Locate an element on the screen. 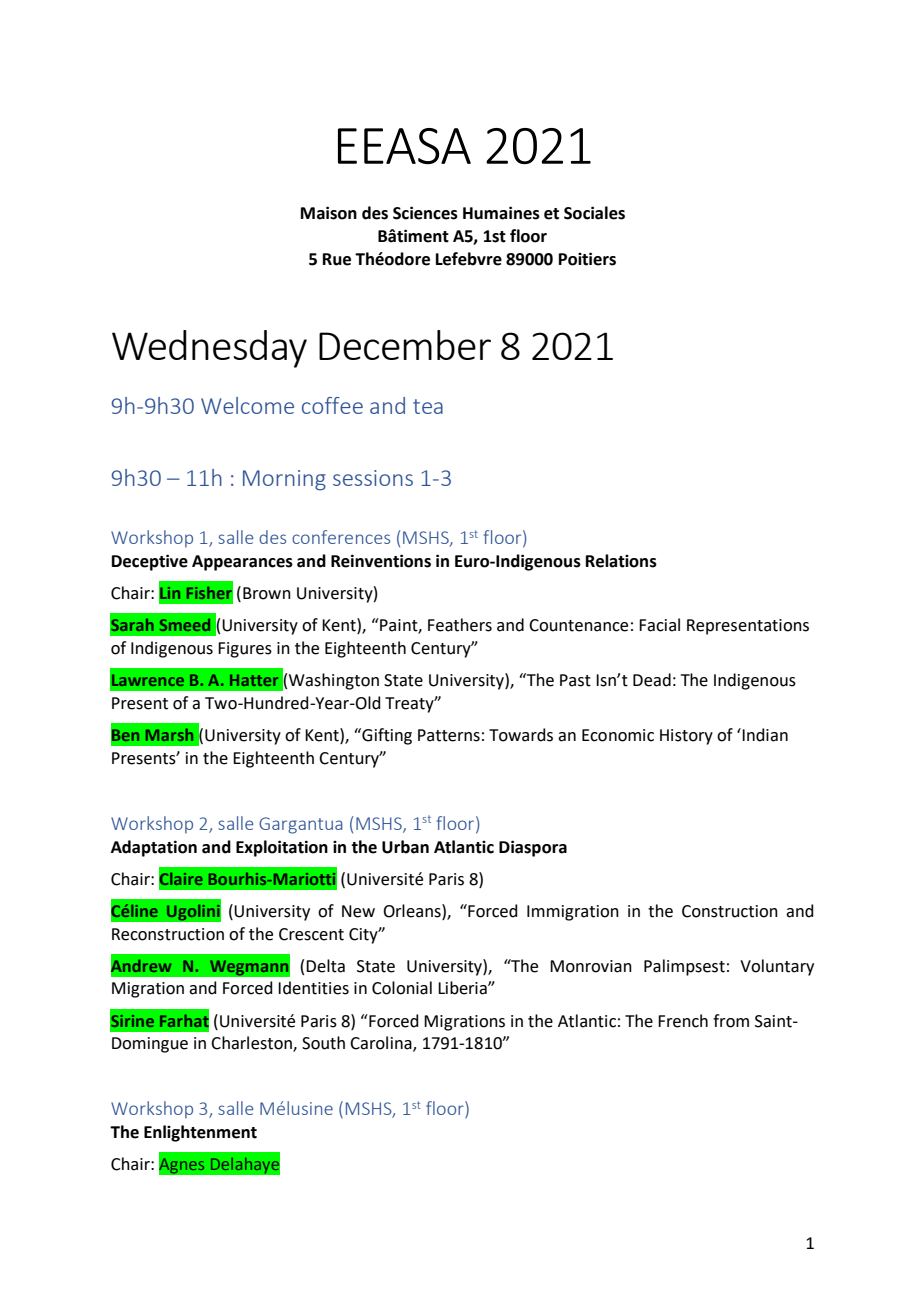 The height and width of the screenshot is (1308, 924). Carolina is located at coordinates (382, 1044).
